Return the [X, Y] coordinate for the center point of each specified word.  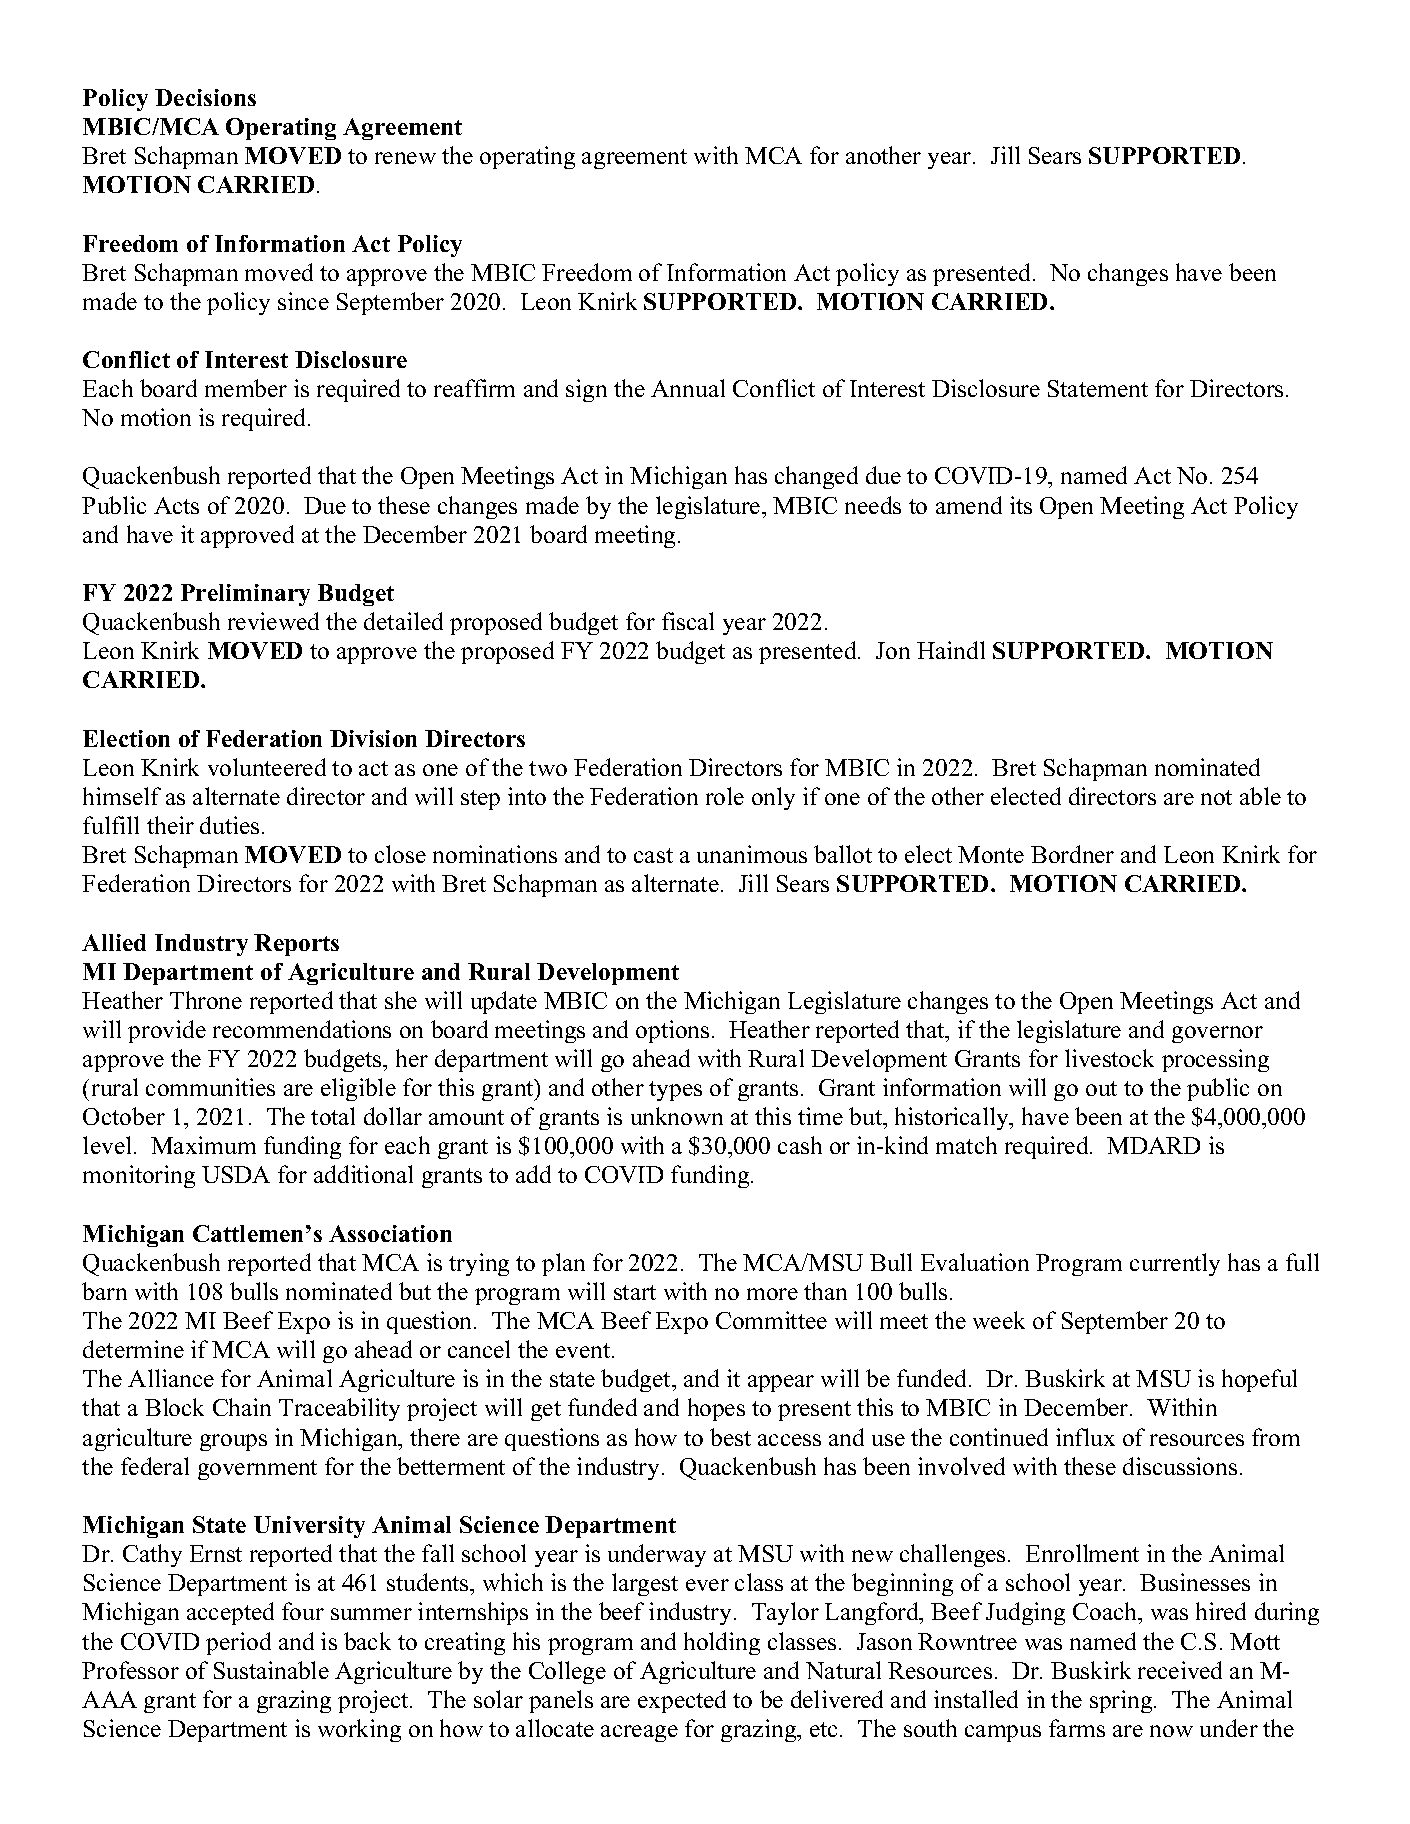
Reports [296, 945]
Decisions [205, 97]
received [1180, 1670]
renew [405, 158]
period [238, 1643]
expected [682, 1701]
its [1021, 505]
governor [1217, 1034]
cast [653, 855]
